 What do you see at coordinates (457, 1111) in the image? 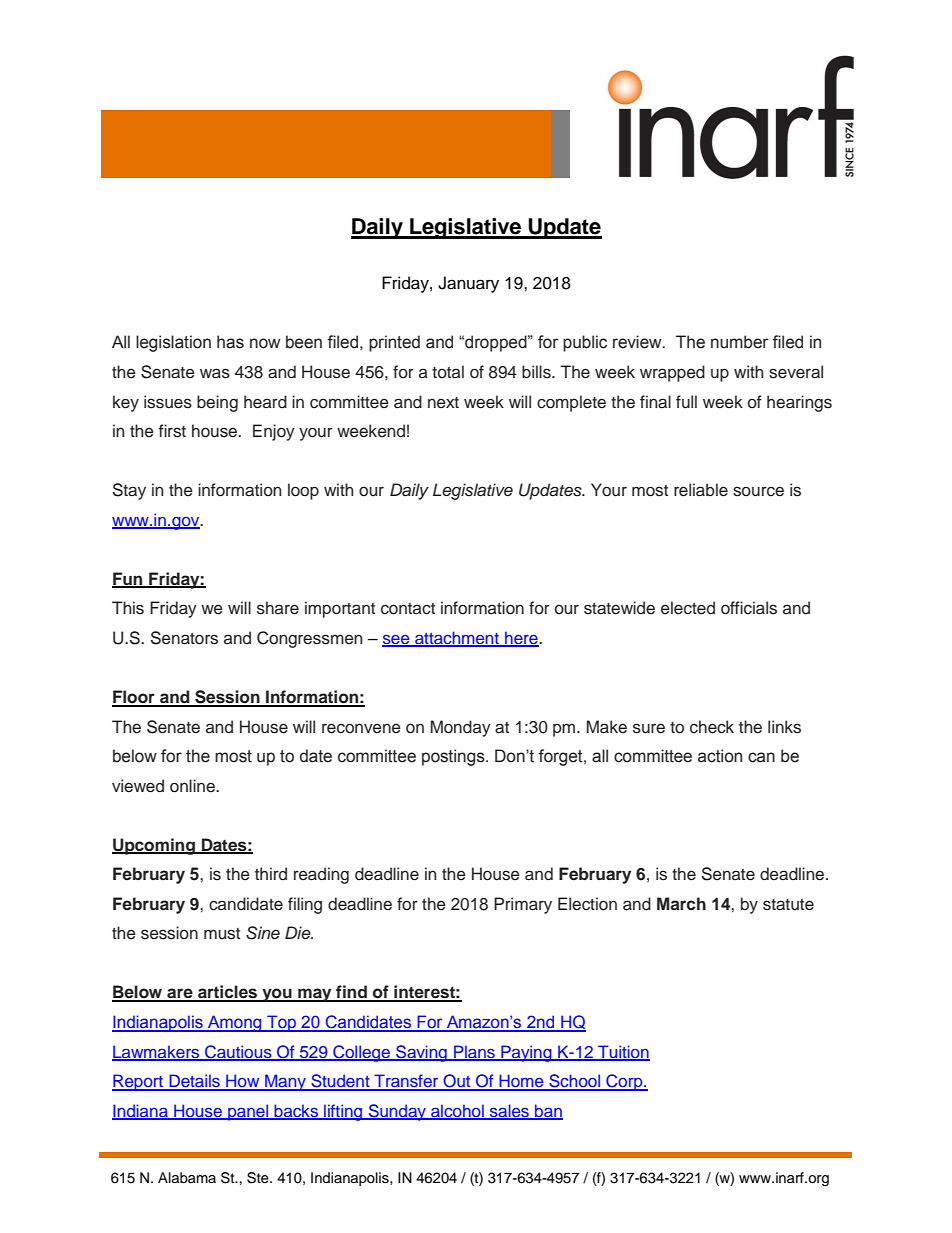
I see `alcohol` at bounding box center [457, 1111].
